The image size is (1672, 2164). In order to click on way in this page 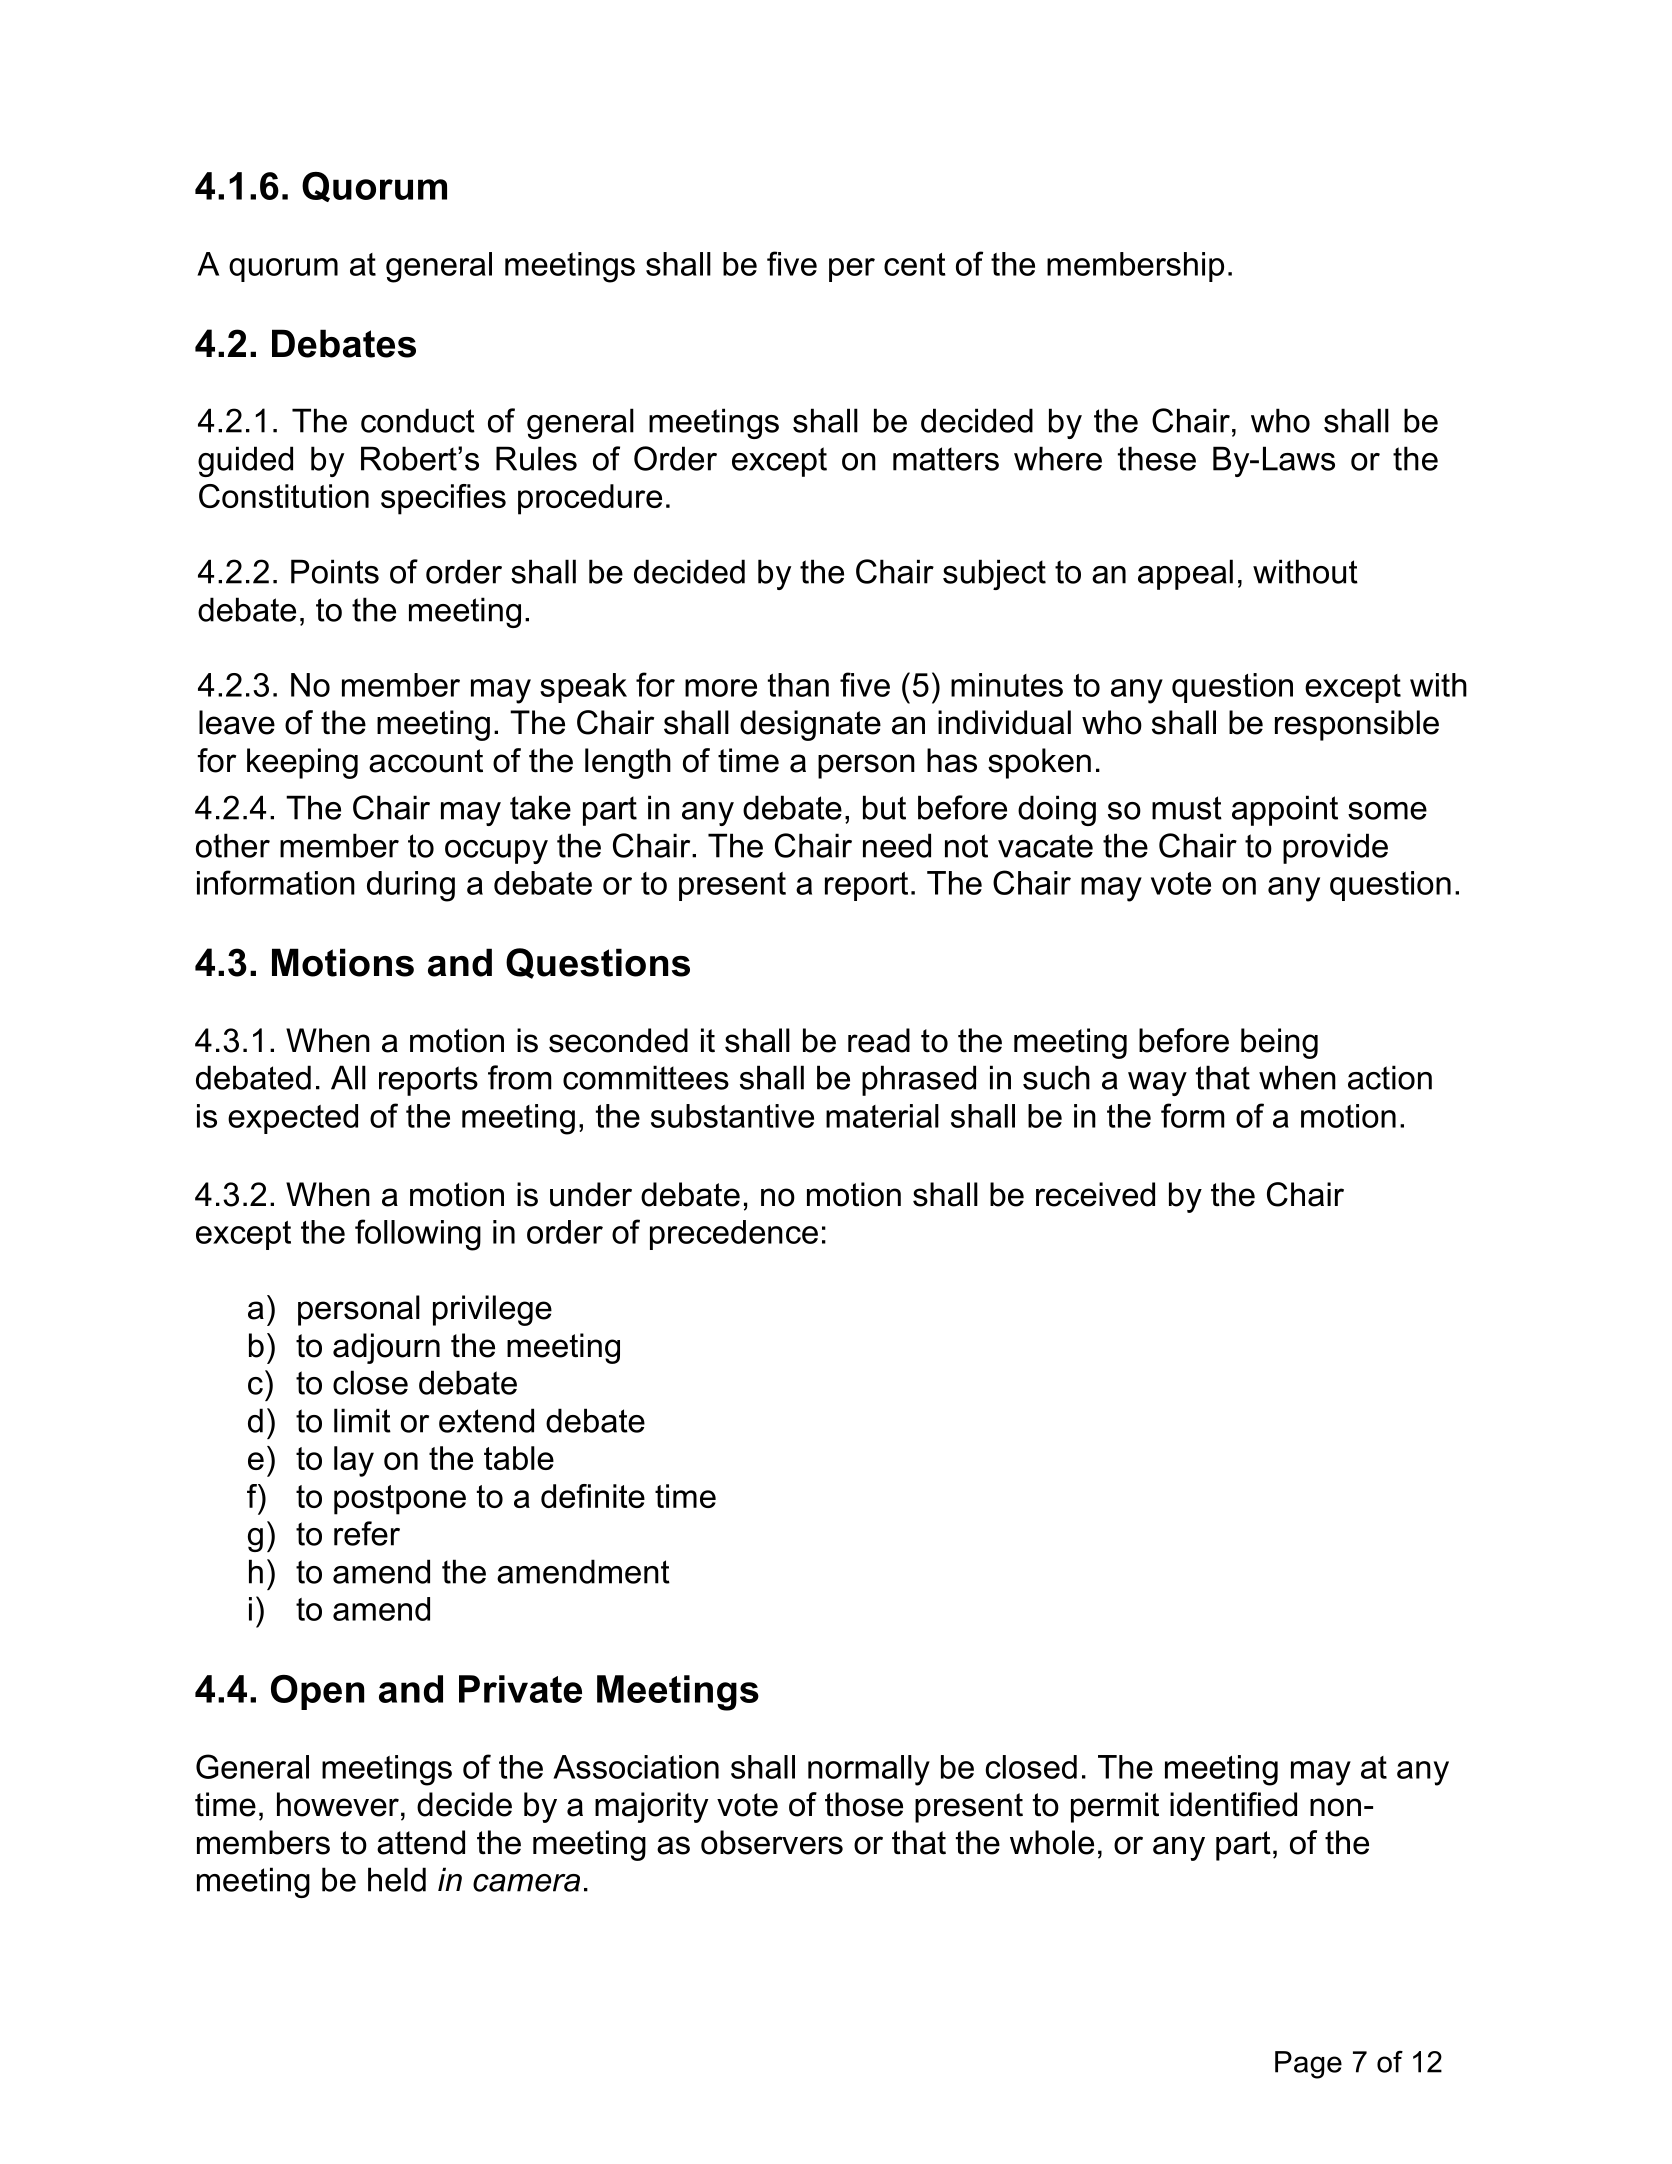, I will do `click(1157, 1084)`.
